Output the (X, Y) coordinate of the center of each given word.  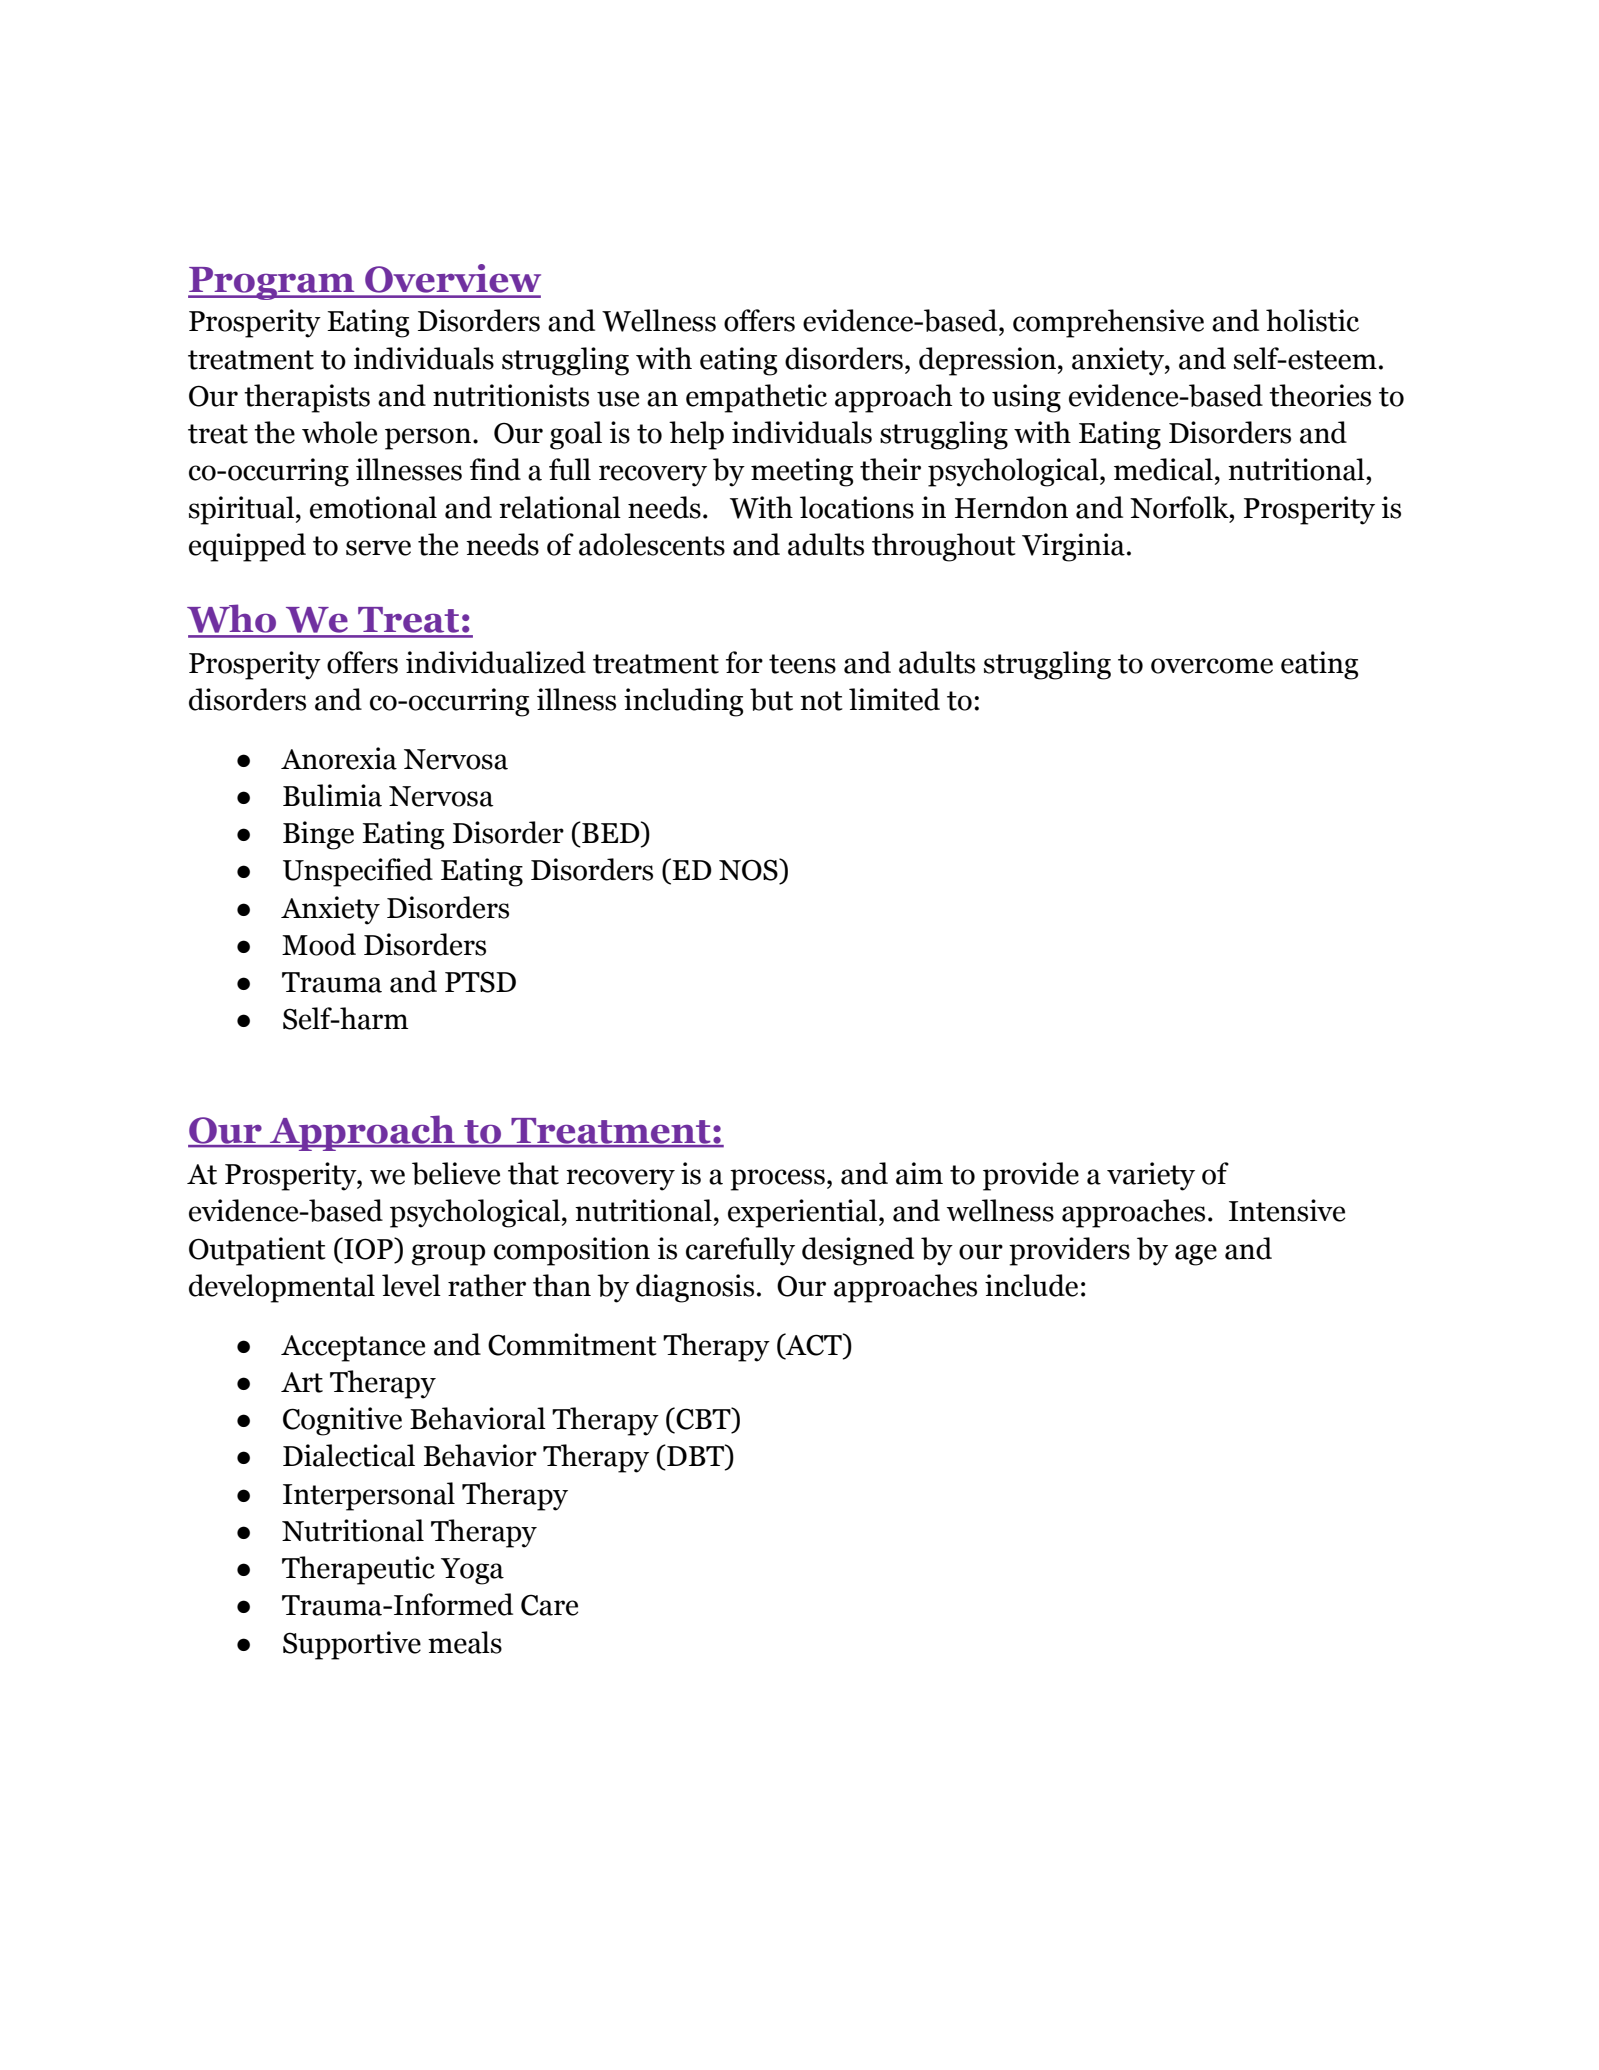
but (771, 699)
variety (1151, 1176)
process (777, 1180)
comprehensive (1108, 323)
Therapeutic (358, 1570)
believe (456, 1173)
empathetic (756, 398)
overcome (1212, 666)
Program (272, 283)
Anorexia (339, 758)
